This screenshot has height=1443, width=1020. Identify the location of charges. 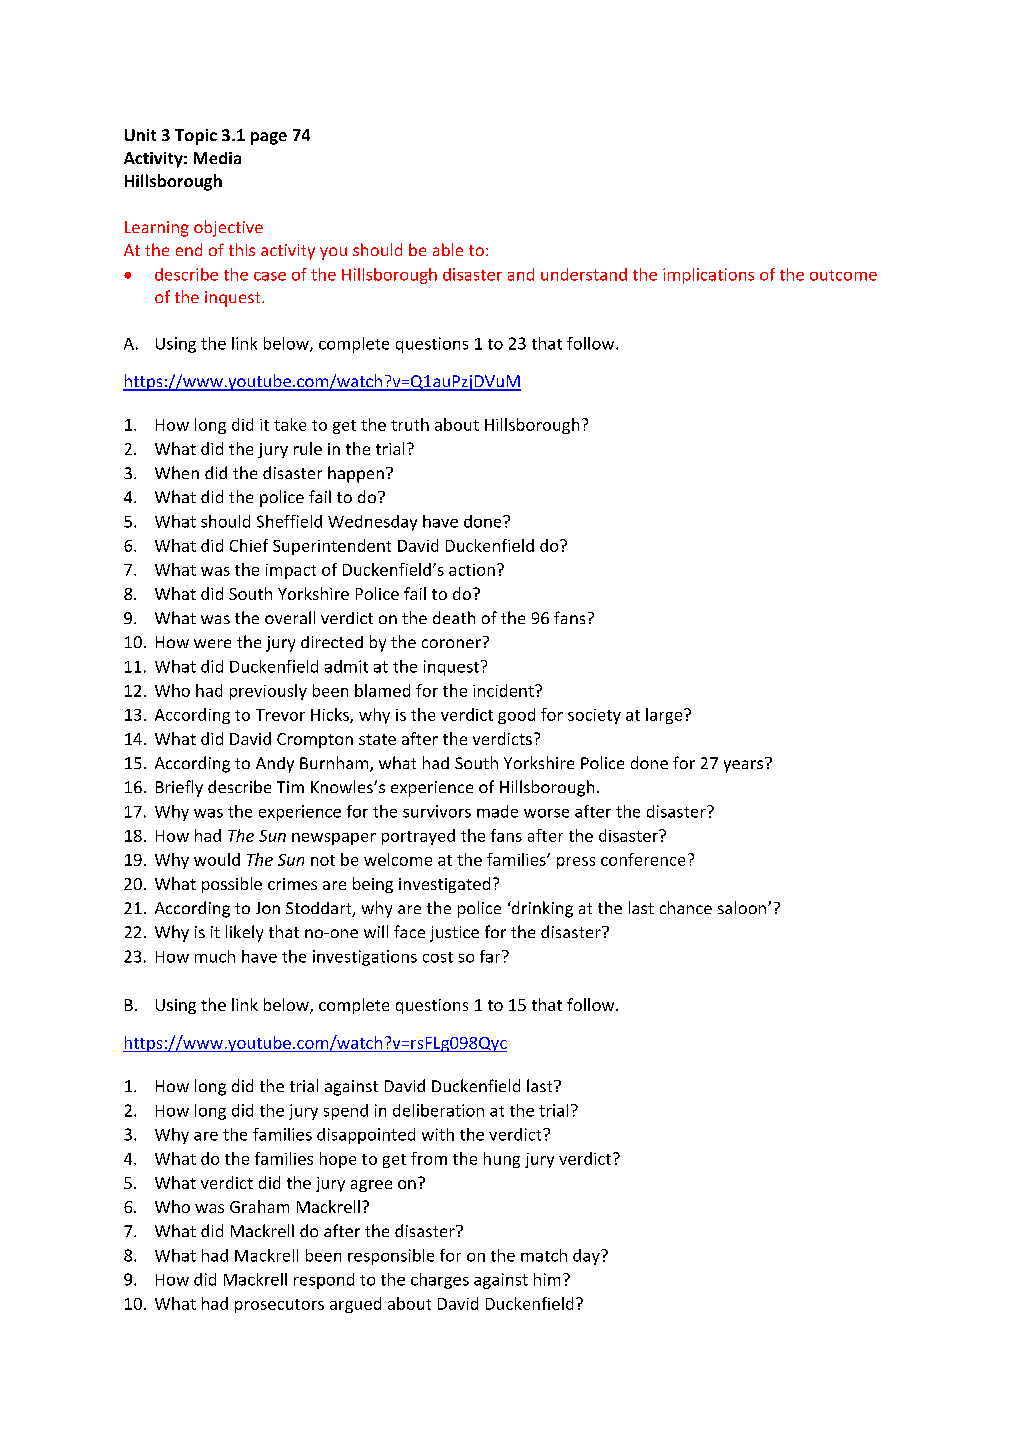
(440, 1281).
